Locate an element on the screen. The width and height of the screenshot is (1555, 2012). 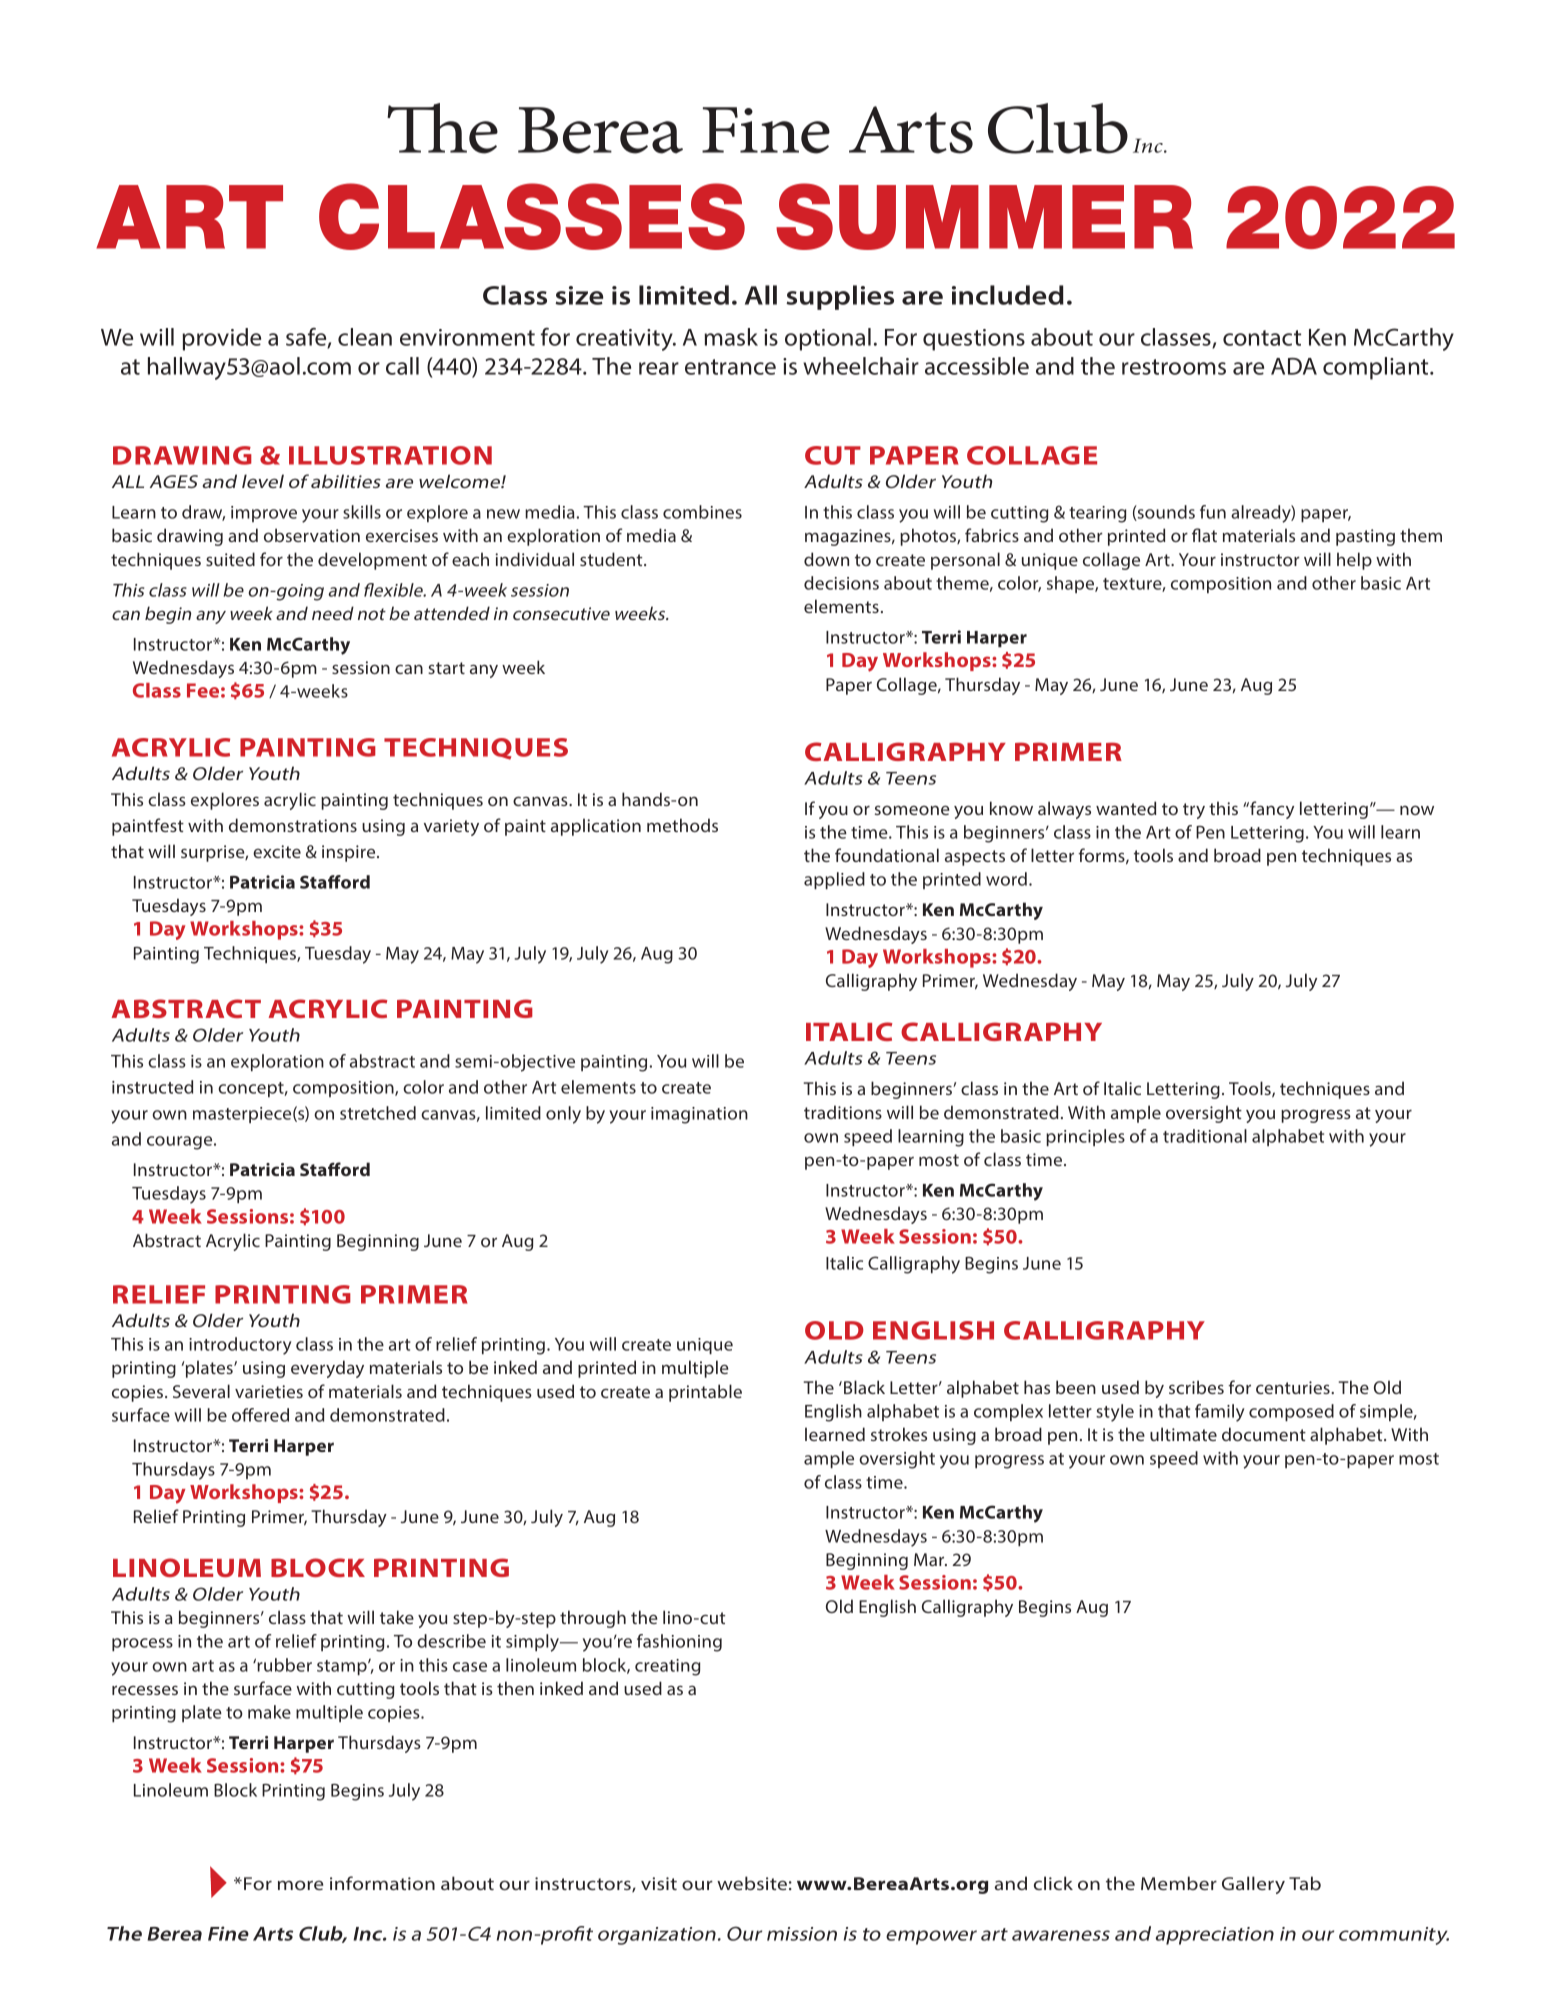
contact is located at coordinates (1262, 338).
